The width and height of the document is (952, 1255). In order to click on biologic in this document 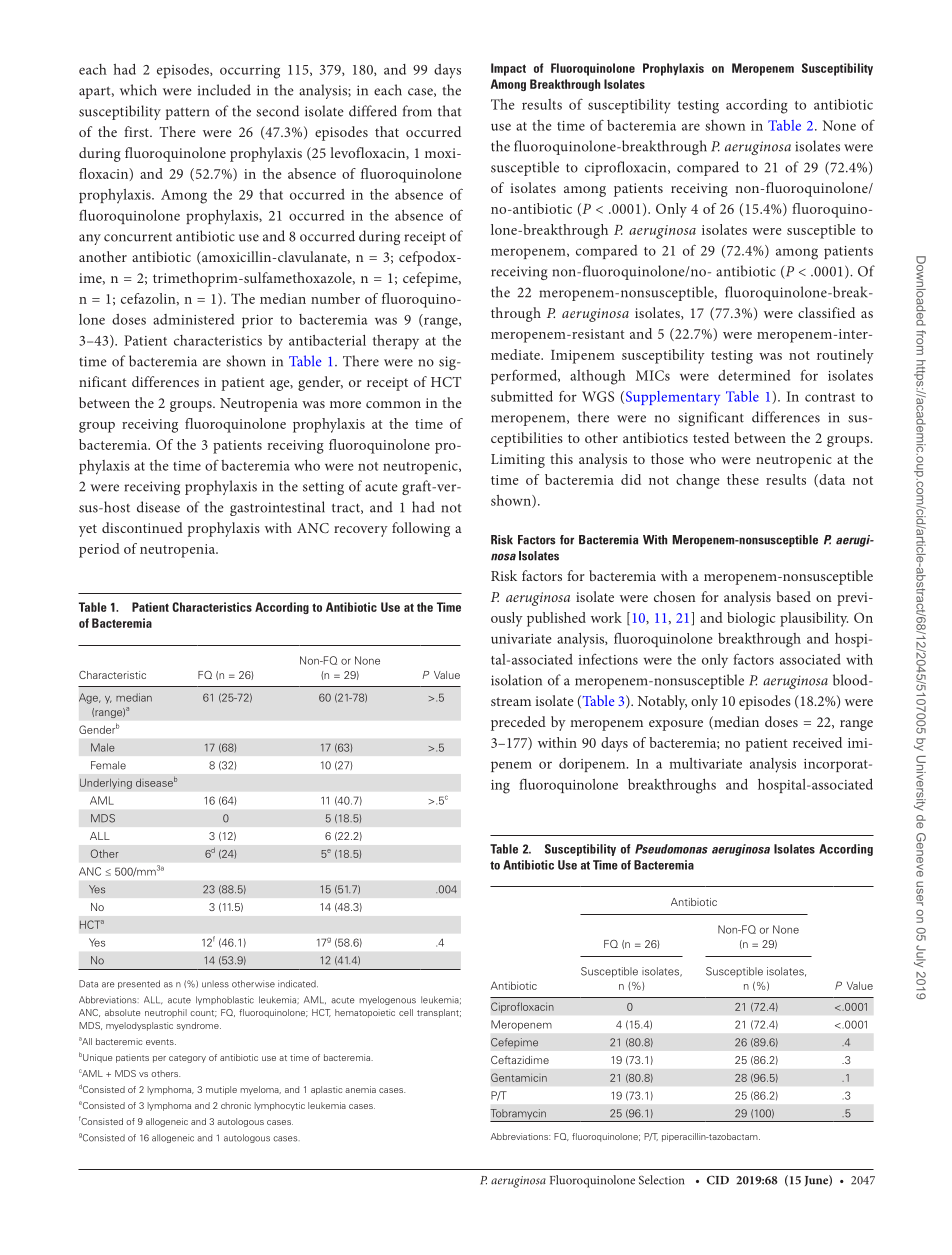, I will do `click(751, 619)`.
